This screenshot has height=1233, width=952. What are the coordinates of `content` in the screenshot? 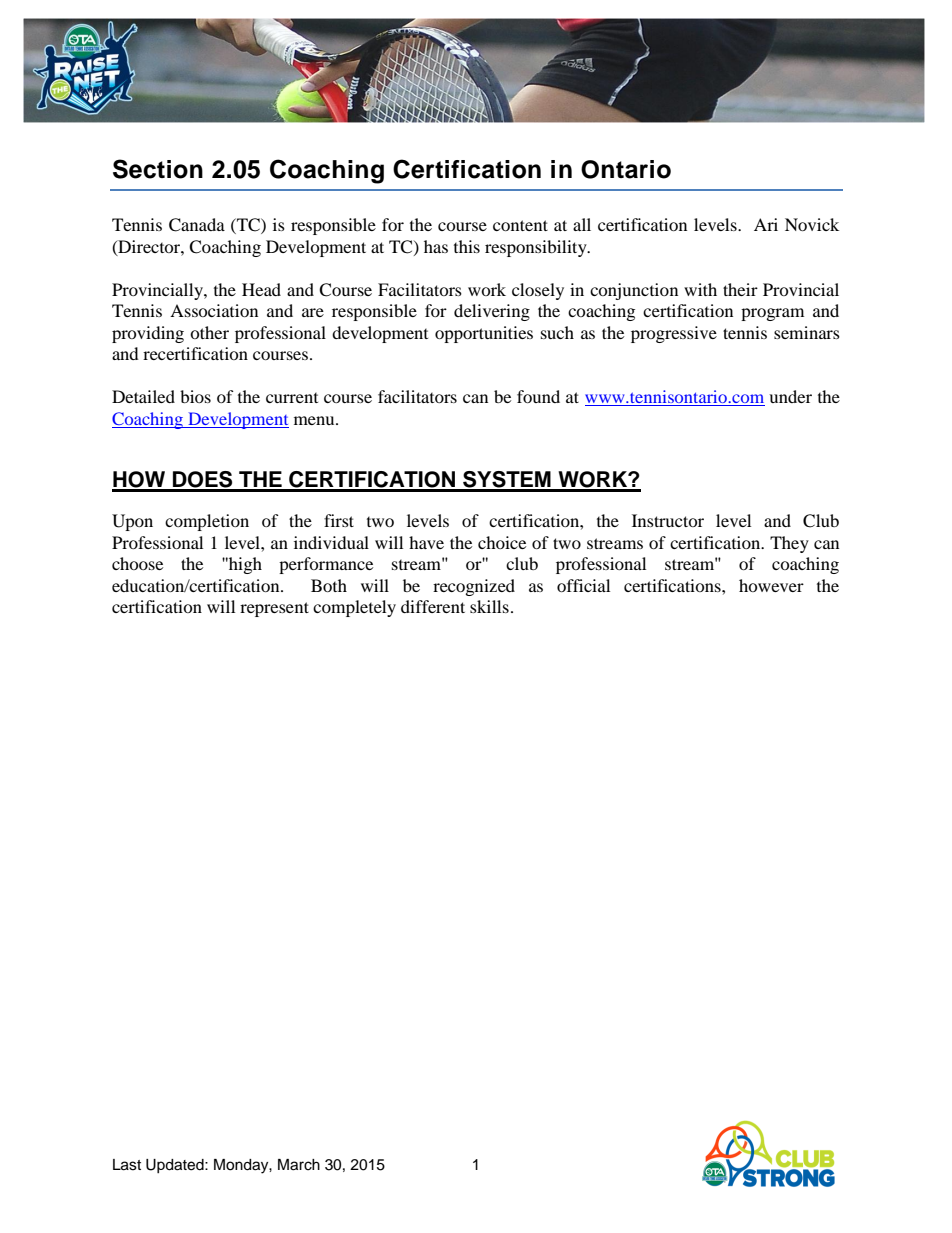 It's located at (520, 225).
